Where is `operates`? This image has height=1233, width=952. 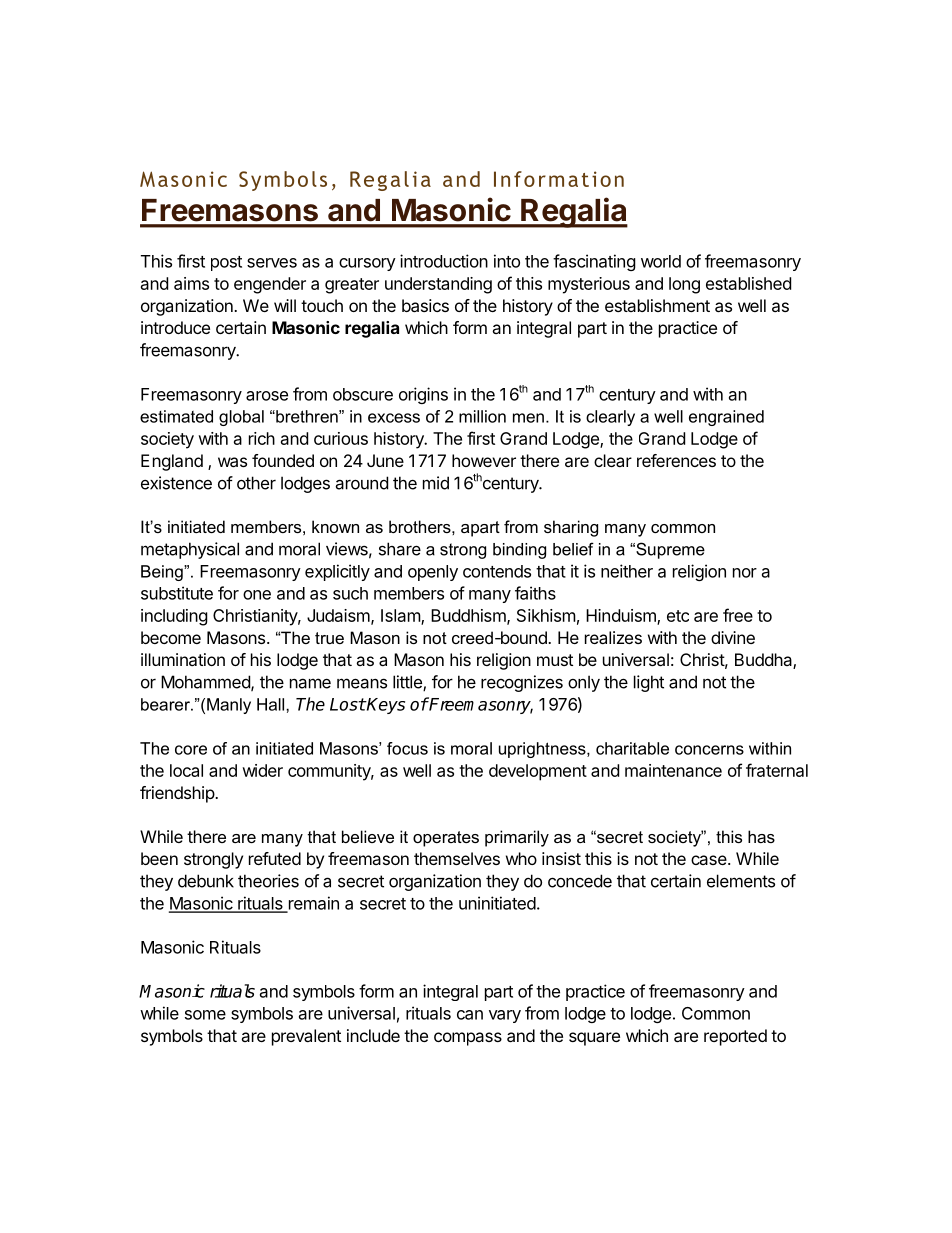 operates is located at coordinates (446, 839).
